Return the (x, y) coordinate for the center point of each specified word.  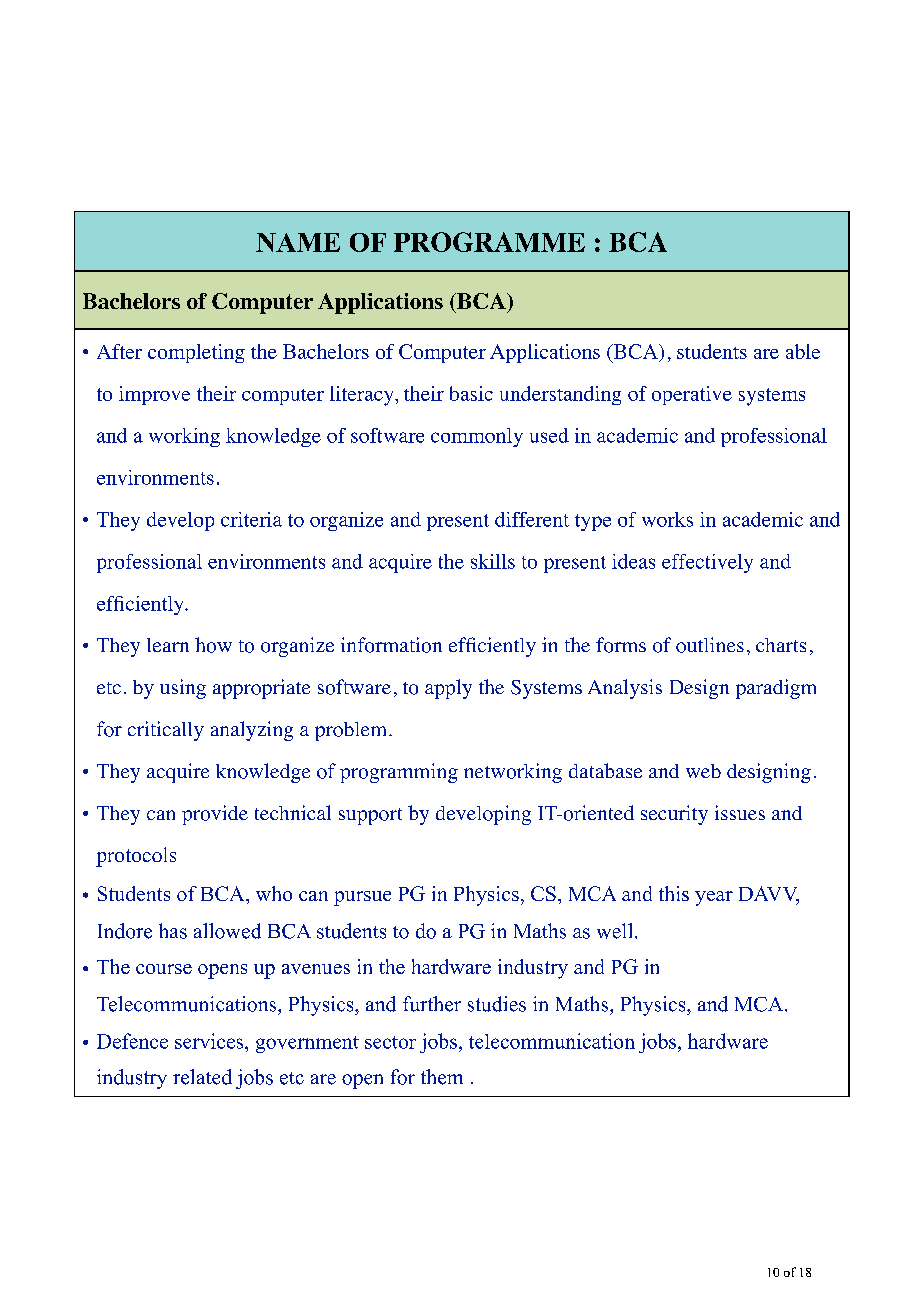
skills (493, 561)
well (614, 931)
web (703, 771)
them (442, 1077)
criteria (251, 519)
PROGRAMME (489, 242)
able (803, 351)
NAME (298, 242)
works (667, 519)
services (210, 1041)
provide (215, 815)
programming (399, 773)
